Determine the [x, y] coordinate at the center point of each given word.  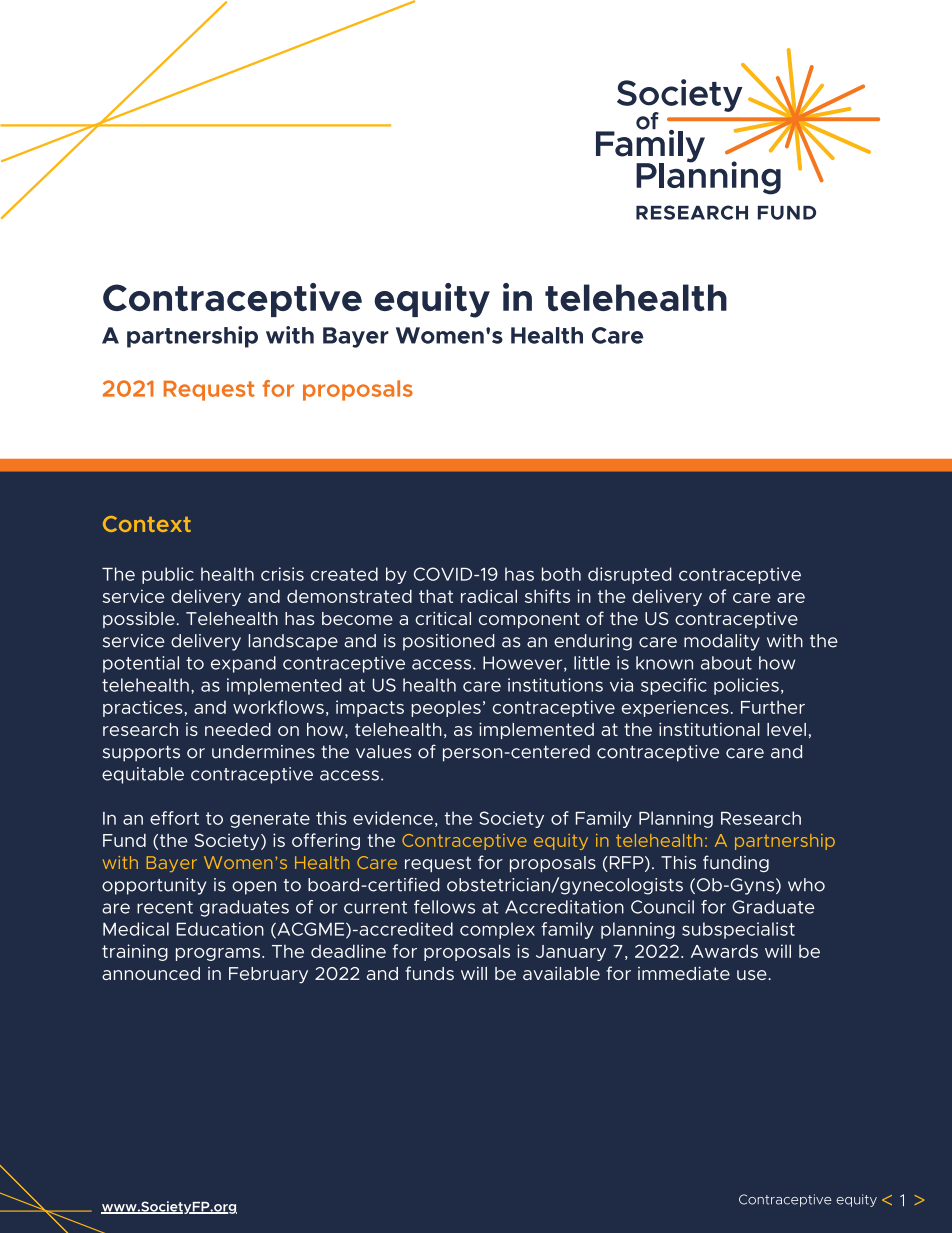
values [384, 752]
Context [147, 524]
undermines [263, 752]
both [561, 574]
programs [218, 954]
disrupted [630, 575]
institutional [709, 729]
